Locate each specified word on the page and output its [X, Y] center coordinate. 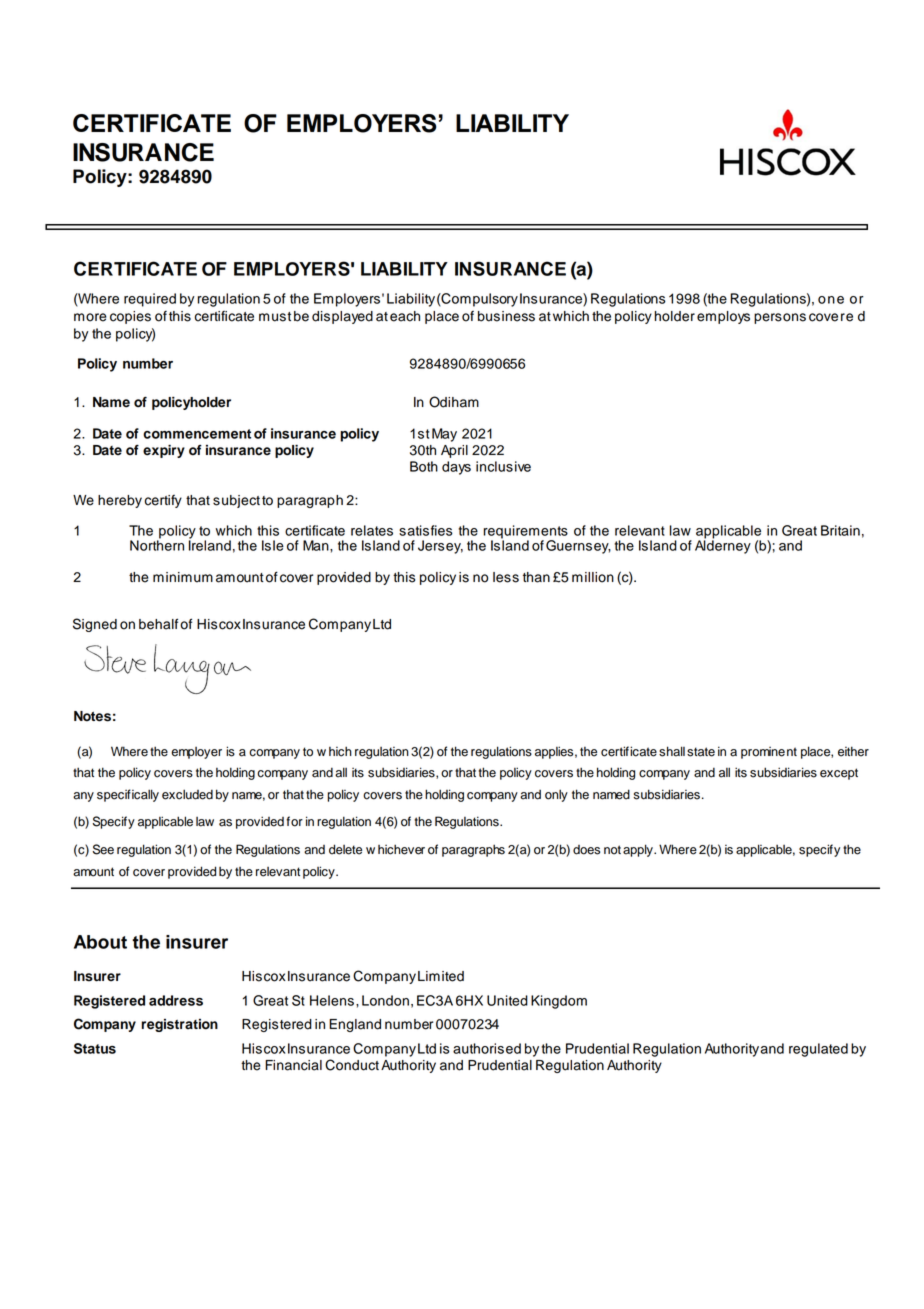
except [839, 774]
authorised [487, 1048]
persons [780, 318]
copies [130, 317]
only [556, 795]
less [506, 577]
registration [180, 1025]
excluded [187, 794]
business [506, 316]
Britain [840, 530]
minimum [183, 577]
